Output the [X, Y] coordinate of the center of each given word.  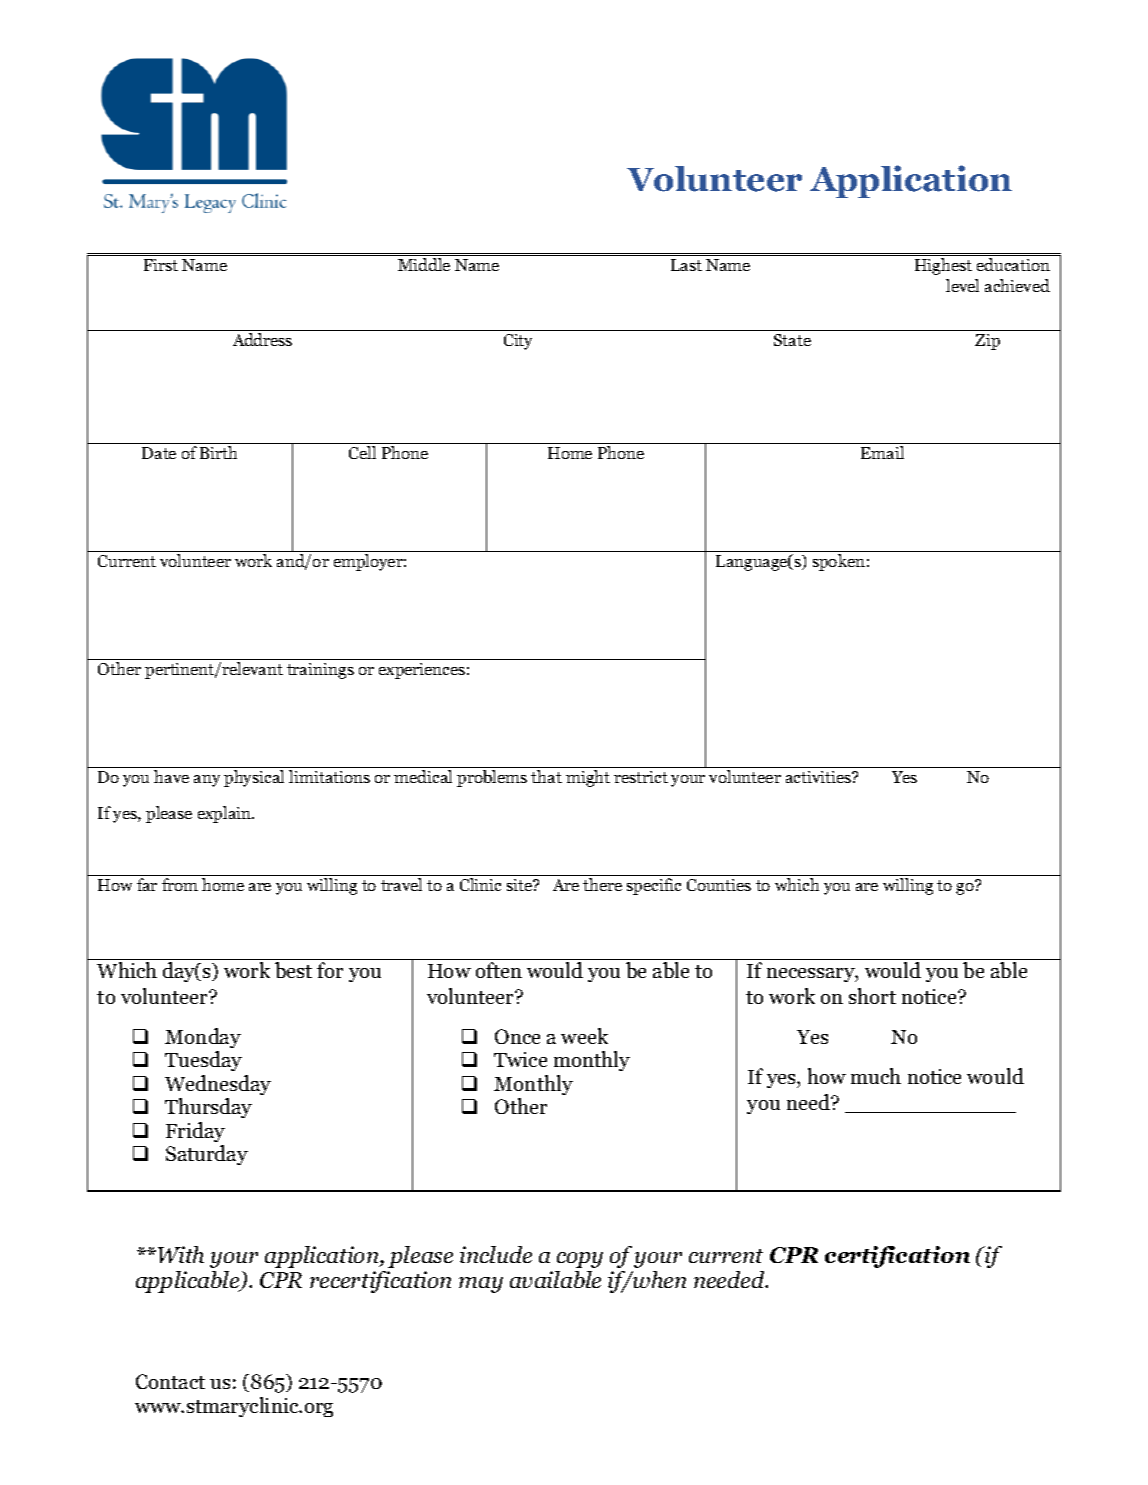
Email [882, 452]
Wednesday [218, 1085]
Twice [520, 1059]
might [588, 778]
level [962, 285]
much [876, 1076]
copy [580, 1260]
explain [226, 814]
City [518, 342]
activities [819, 777]
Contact [170, 1381]
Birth [218, 452]
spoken [839, 562]
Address [262, 339]
